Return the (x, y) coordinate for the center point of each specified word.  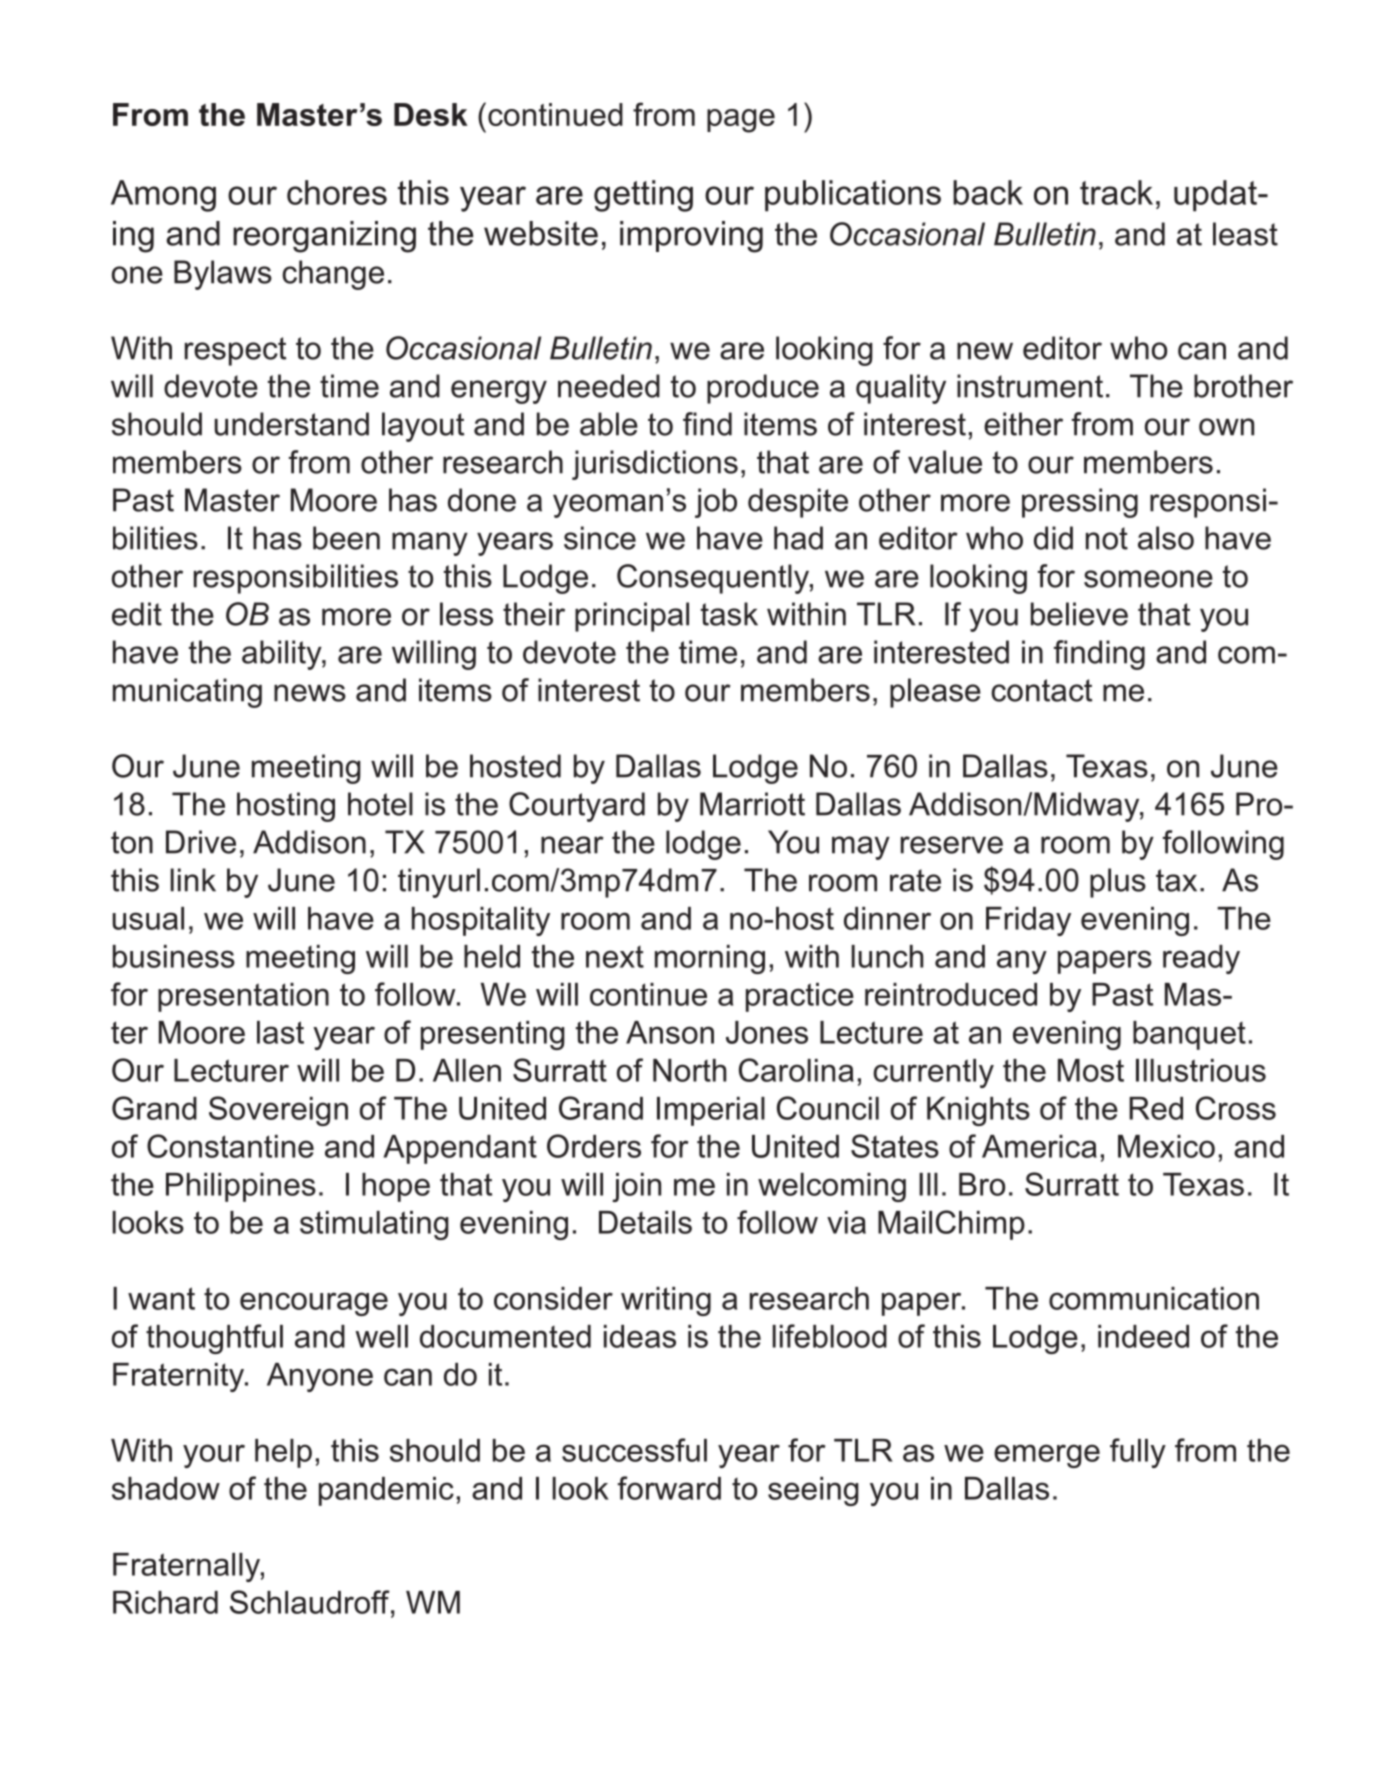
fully (1138, 1453)
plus (1118, 883)
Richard (165, 1602)
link (193, 880)
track (1116, 192)
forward (669, 1488)
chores (337, 192)
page (741, 121)
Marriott (752, 804)
